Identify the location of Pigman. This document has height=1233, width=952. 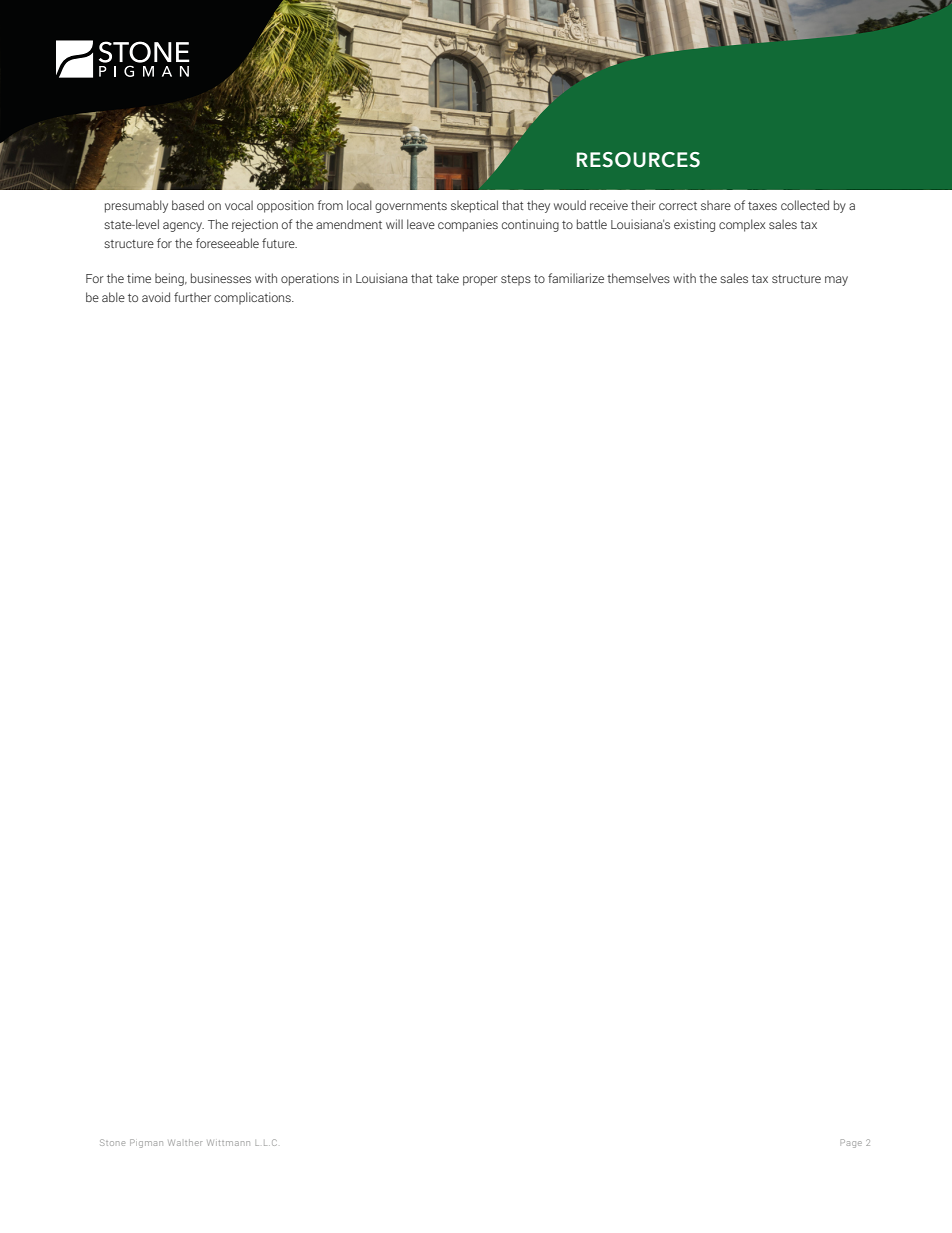
(146, 1143).
